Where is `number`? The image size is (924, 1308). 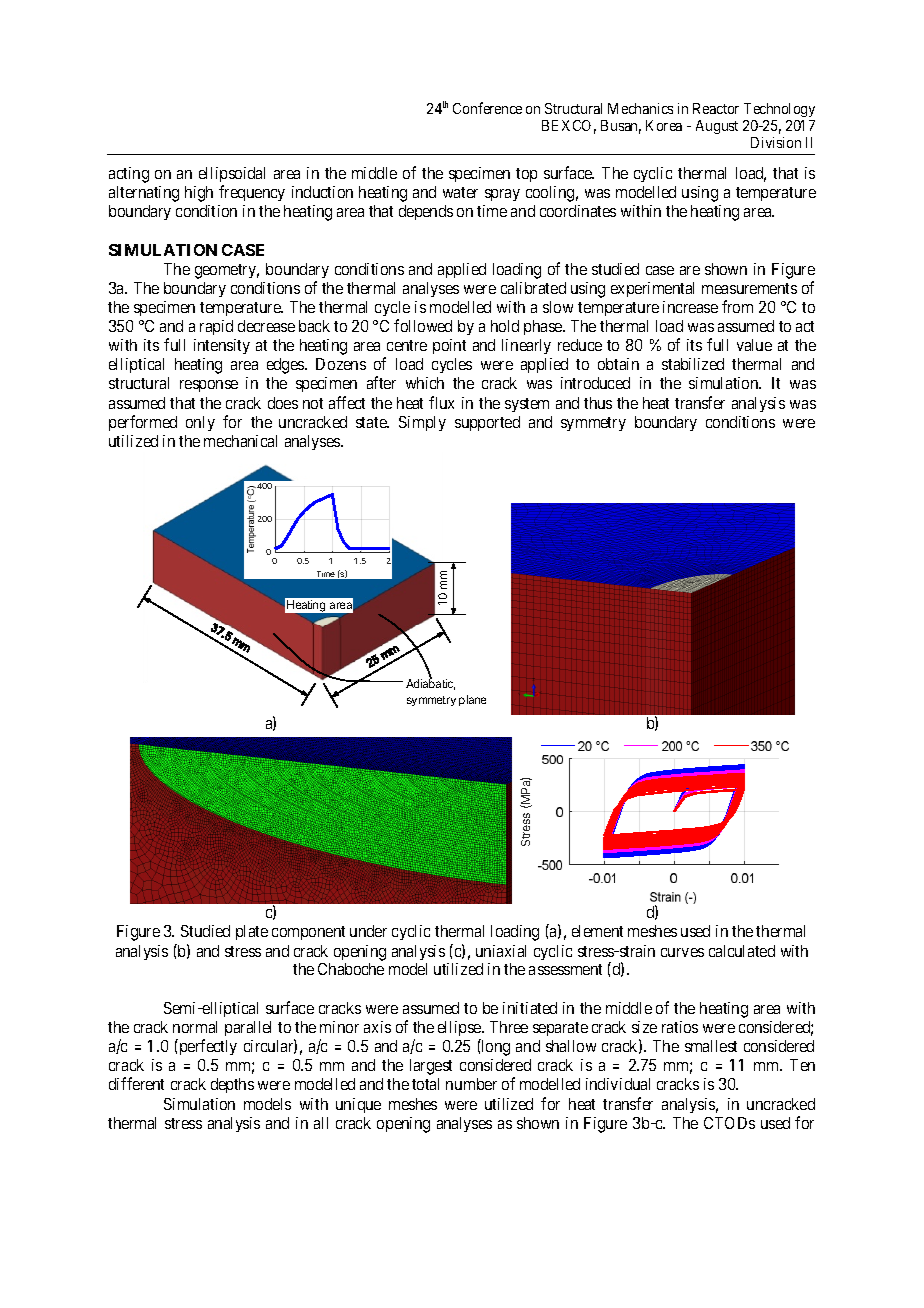
number is located at coordinates (471, 1084).
